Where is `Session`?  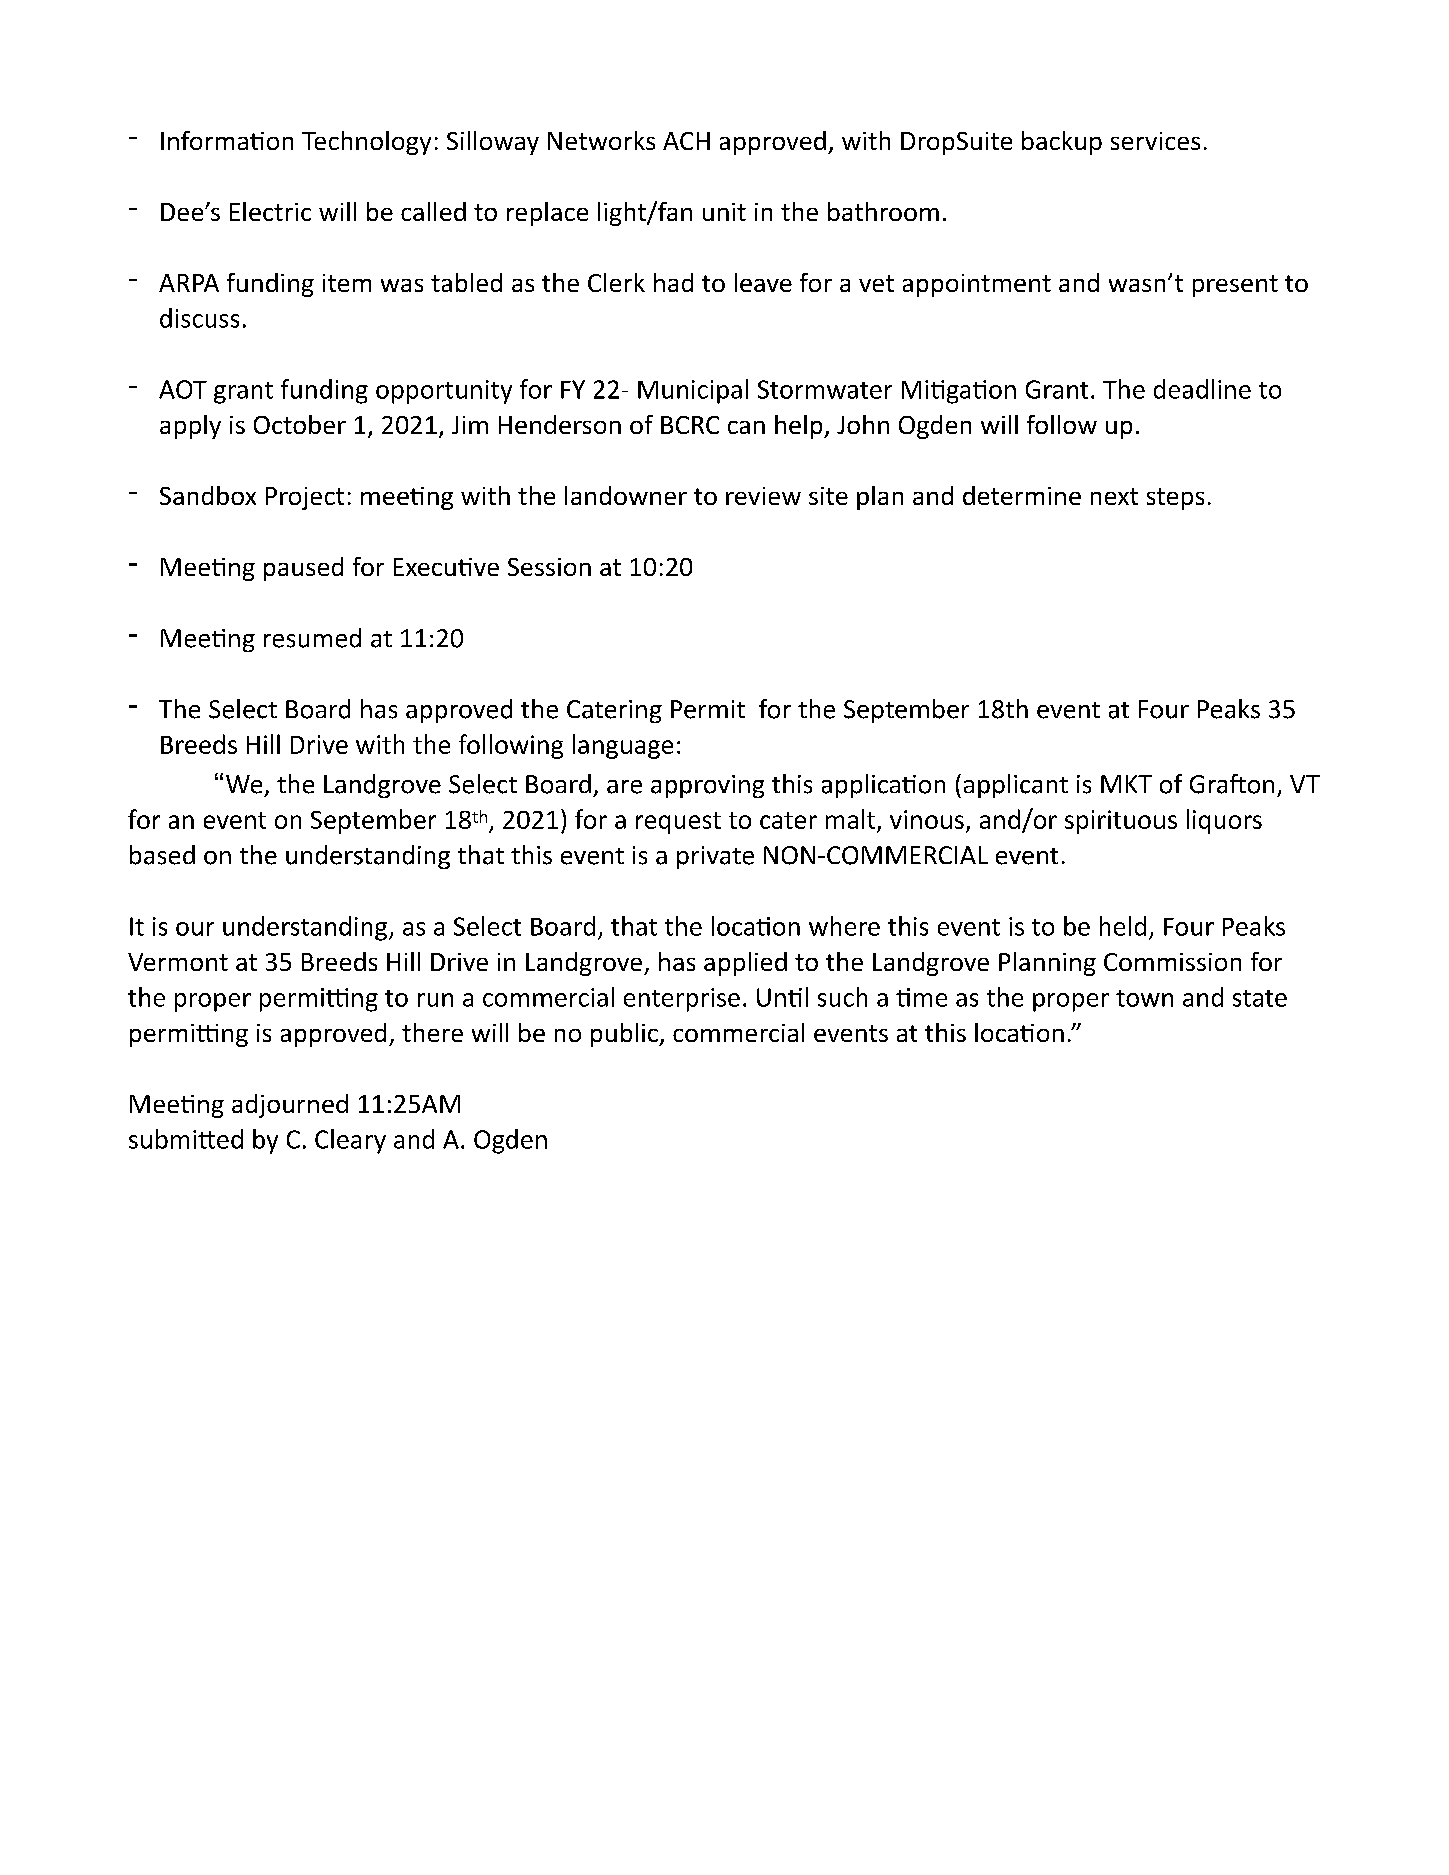
Session is located at coordinates (549, 567).
